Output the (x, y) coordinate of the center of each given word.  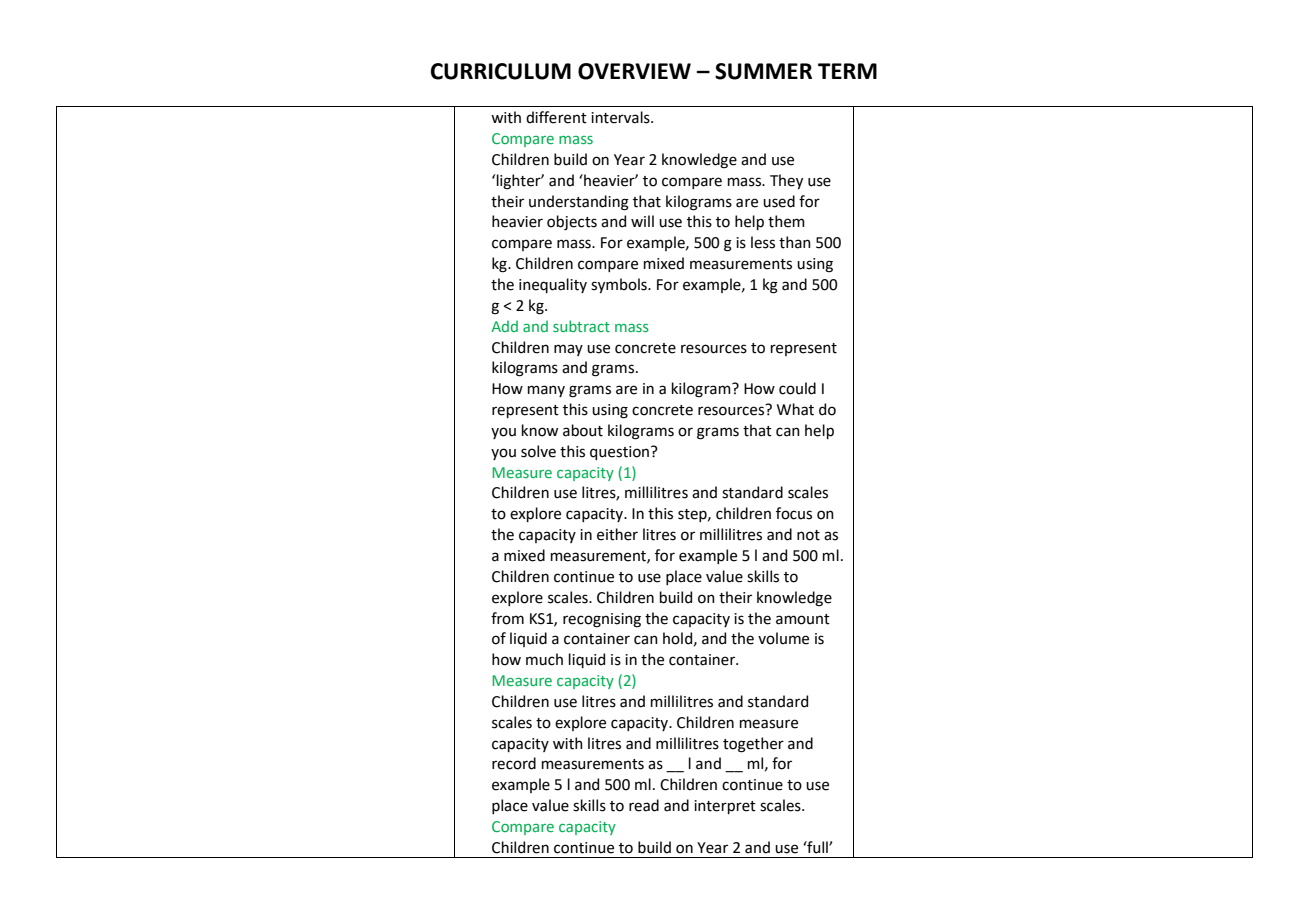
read (644, 805)
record (514, 763)
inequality (553, 285)
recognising (602, 620)
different (556, 117)
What (795, 409)
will (642, 221)
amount (803, 619)
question (621, 453)
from (507, 618)
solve (538, 451)
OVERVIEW (634, 71)
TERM (847, 71)
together (753, 745)
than (795, 242)
